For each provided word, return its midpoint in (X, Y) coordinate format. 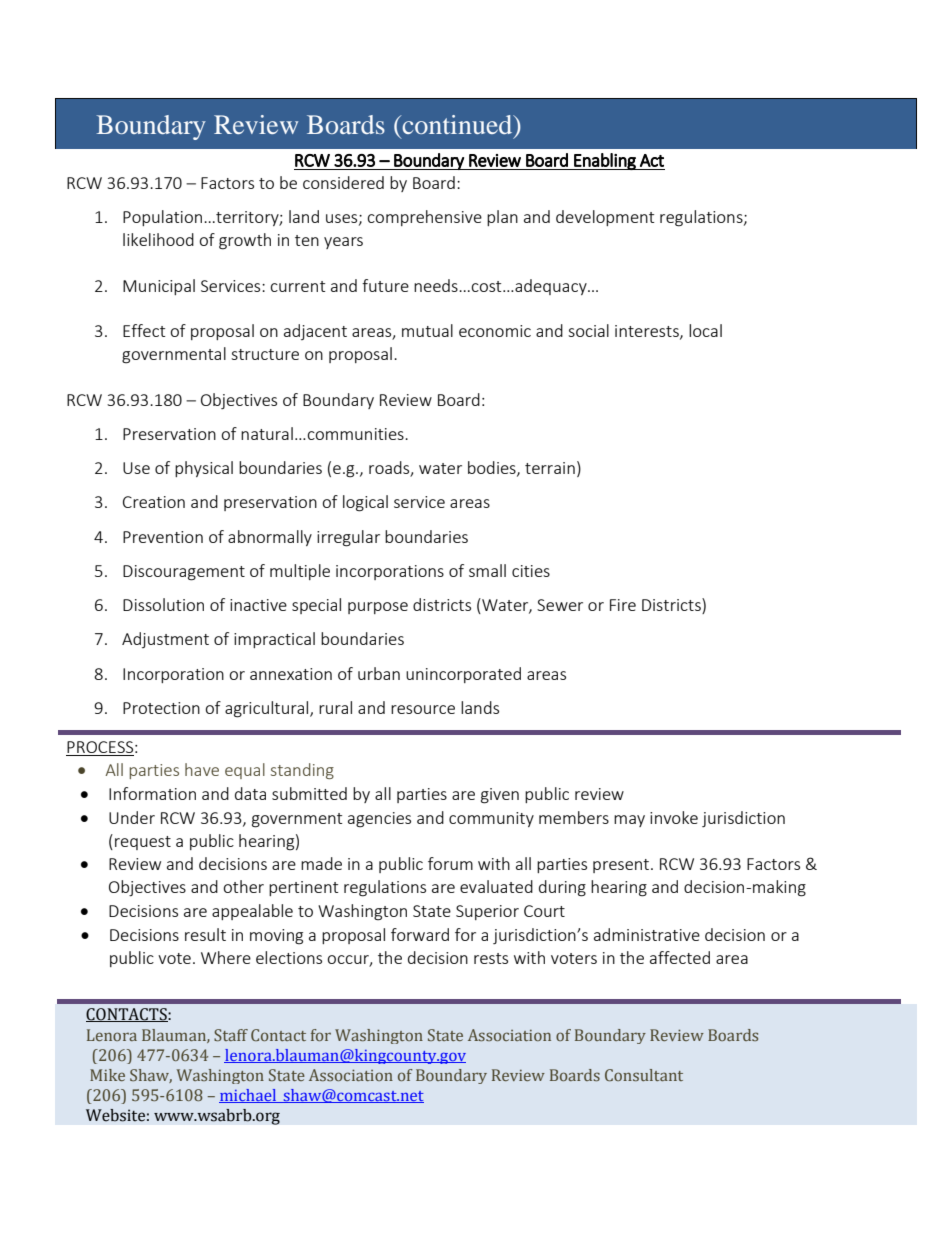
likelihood (158, 239)
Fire (623, 605)
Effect (144, 330)
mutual (427, 330)
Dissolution (163, 604)
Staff (231, 1035)
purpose (378, 608)
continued (457, 124)
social (588, 330)
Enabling (605, 161)
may (629, 821)
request (143, 843)
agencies (379, 820)
